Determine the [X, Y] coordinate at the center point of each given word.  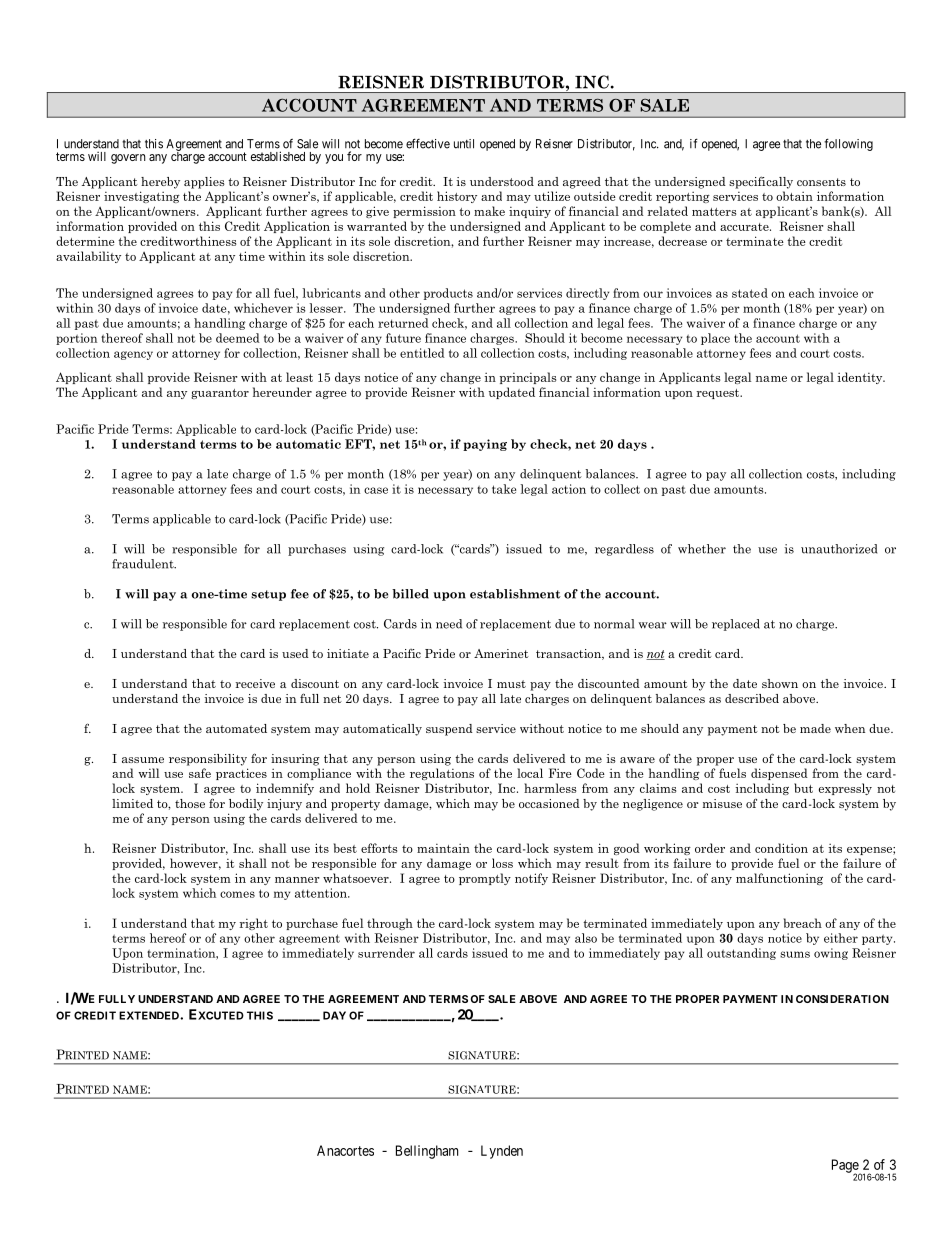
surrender [386, 953]
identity [861, 378]
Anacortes [345, 1150]
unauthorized [839, 549]
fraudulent [144, 564]
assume [143, 760]
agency [133, 355]
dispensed [779, 774]
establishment [515, 594]
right [254, 924]
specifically [761, 182]
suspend [449, 730]
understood [502, 181]
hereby [160, 183]
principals [528, 378]
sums [795, 954]
